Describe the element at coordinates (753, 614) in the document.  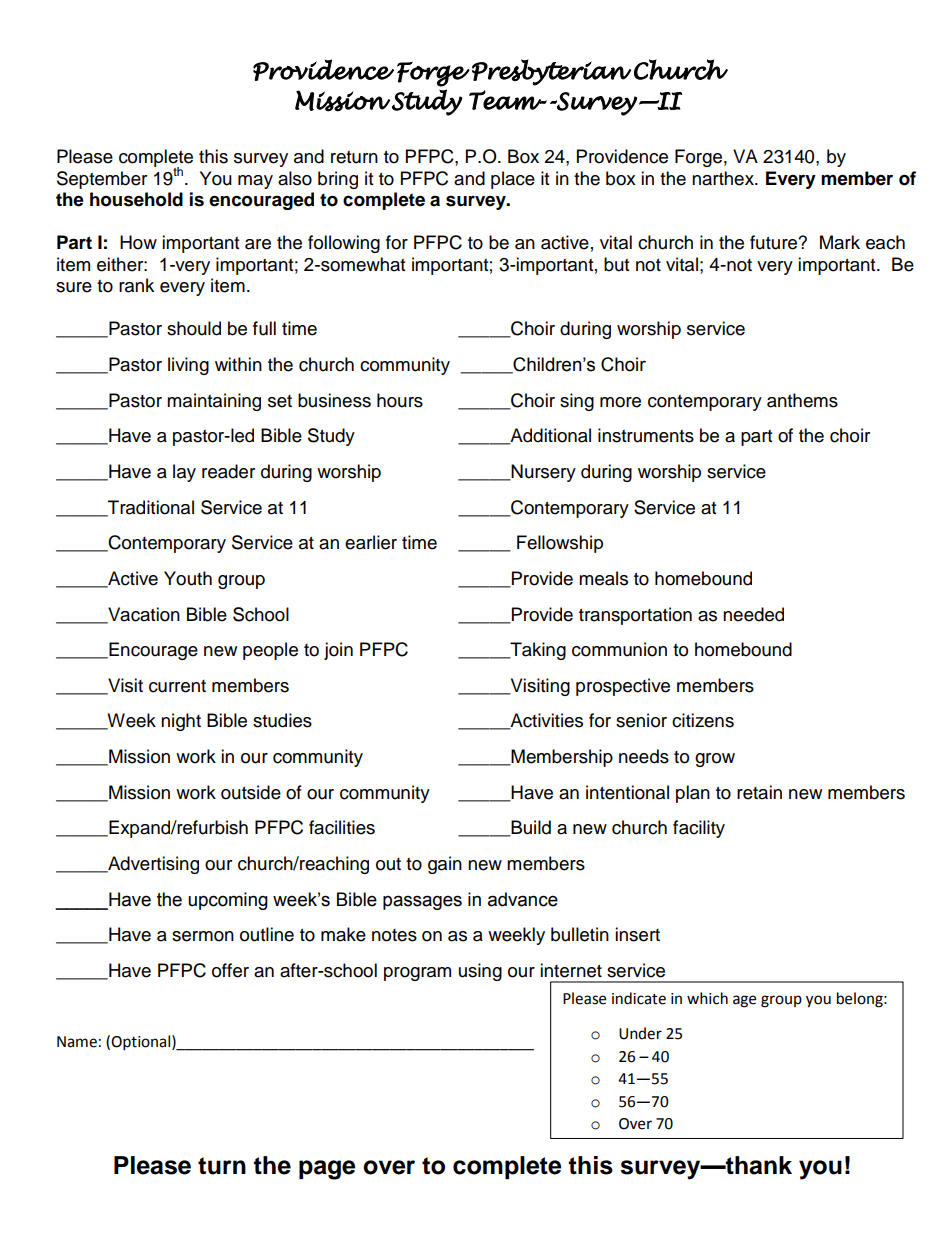
I see `needed` at that location.
